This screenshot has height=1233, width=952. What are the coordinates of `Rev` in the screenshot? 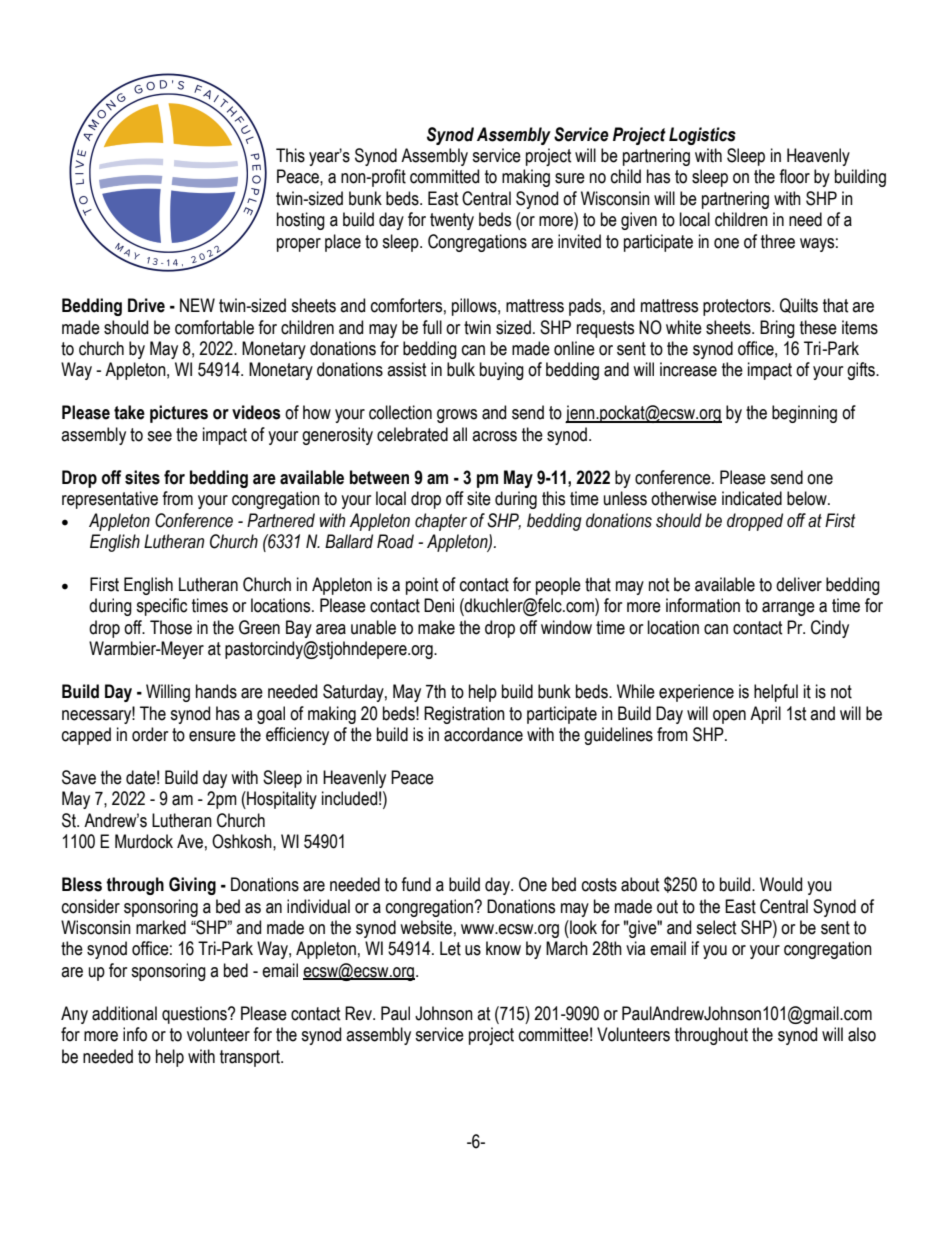 It's located at (359, 1013).
